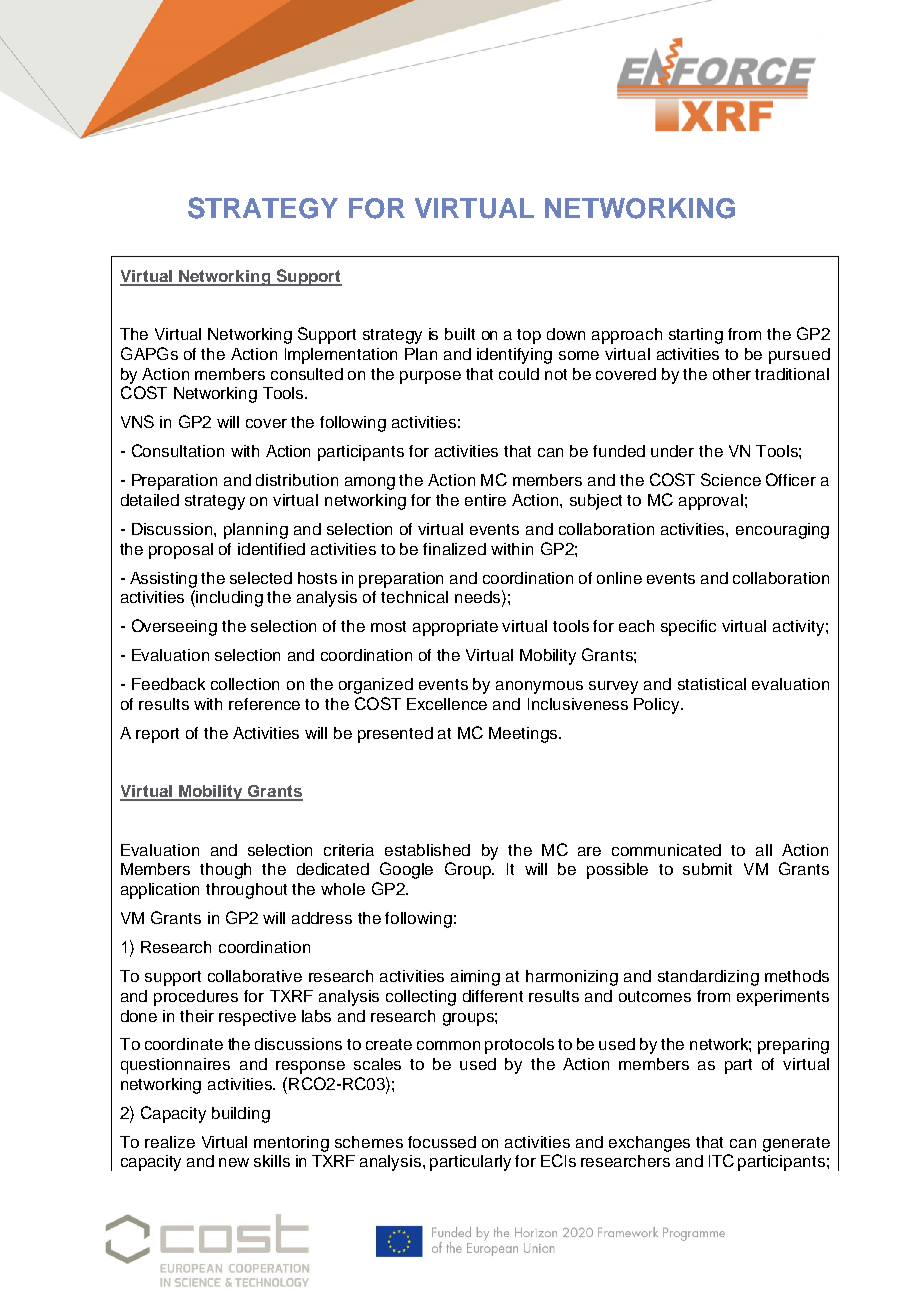 The height and width of the screenshot is (1309, 924). I want to click on new, so click(234, 1162).
